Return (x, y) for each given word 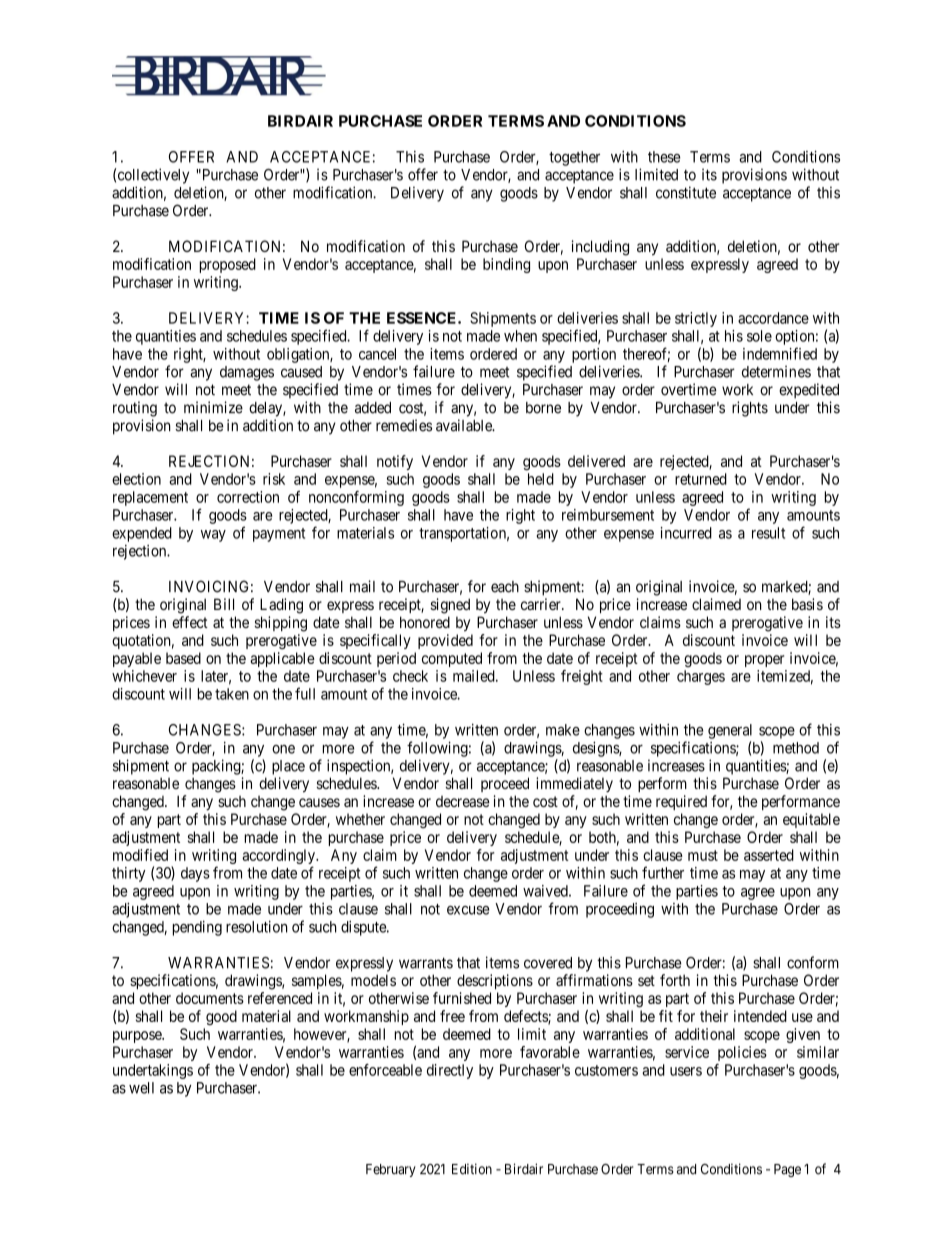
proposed (228, 265)
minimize (213, 407)
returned (701, 479)
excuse (468, 910)
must (703, 855)
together (574, 158)
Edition (472, 1169)
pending (197, 928)
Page (787, 1170)
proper (764, 661)
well (141, 1088)
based (183, 658)
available (465, 425)
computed (452, 659)
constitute (686, 192)
